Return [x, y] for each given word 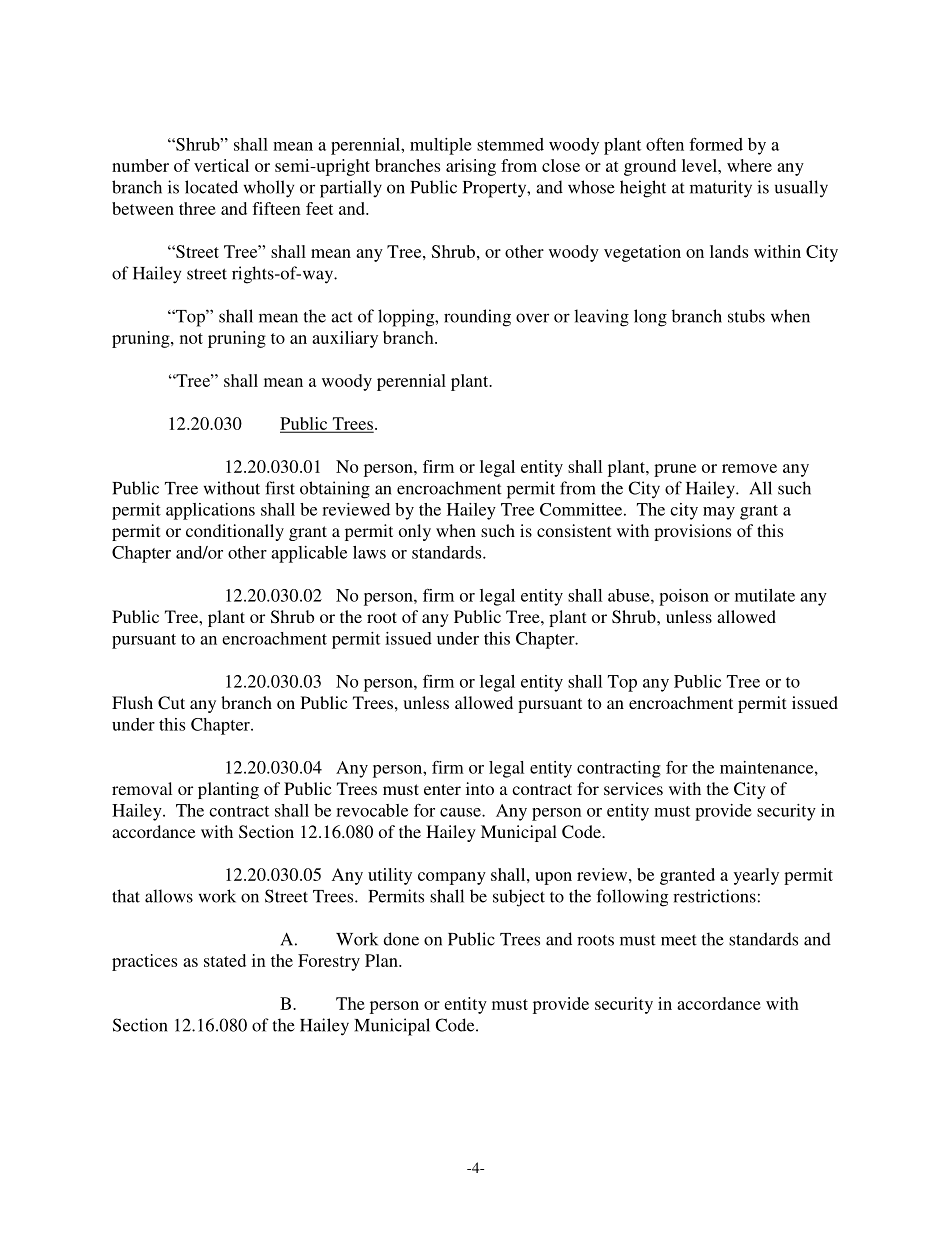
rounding [477, 318]
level [700, 165]
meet [679, 940]
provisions [692, 532]
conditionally [235, 532]
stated [225, 960]
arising [471, 167]
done [401, 939]
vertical [221, 165]
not [191, 338]
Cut [171, 703]
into [480, 788]
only [415, 532]
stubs [746, 316]
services [633, 788]
